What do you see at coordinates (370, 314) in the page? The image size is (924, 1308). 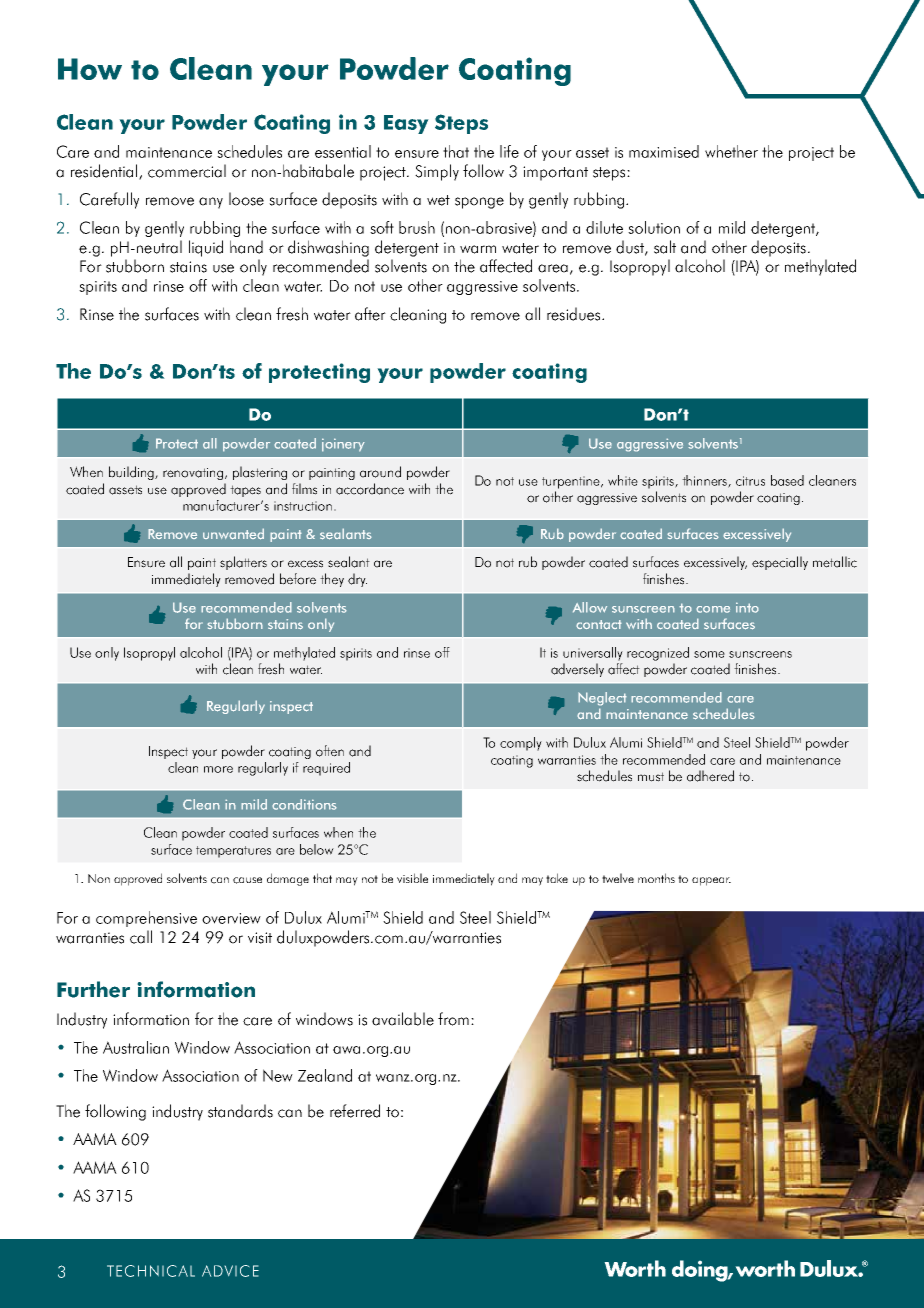 I see `after` at bounding box center [370, 314].
